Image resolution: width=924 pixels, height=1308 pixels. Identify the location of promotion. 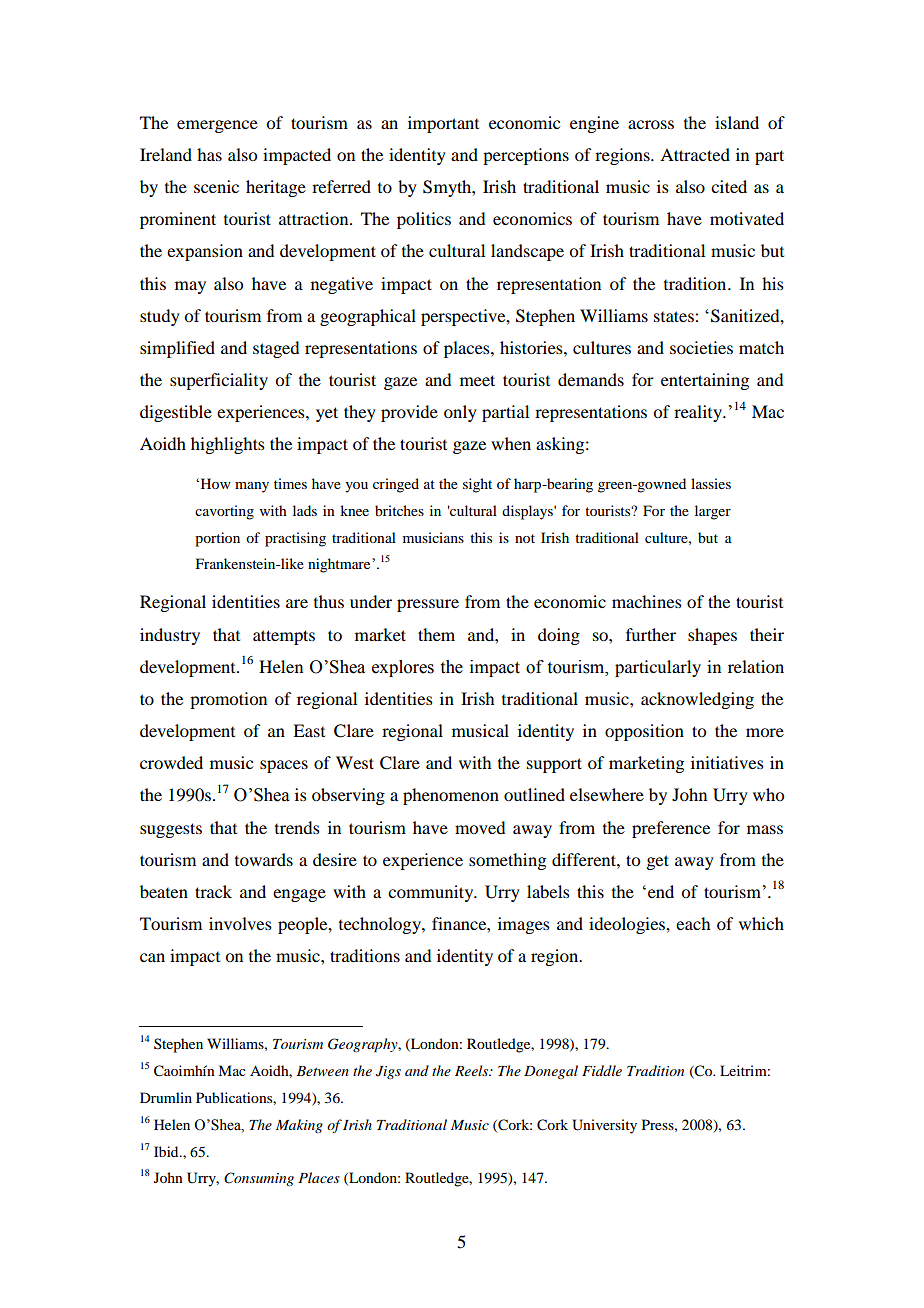
(228, 700).
